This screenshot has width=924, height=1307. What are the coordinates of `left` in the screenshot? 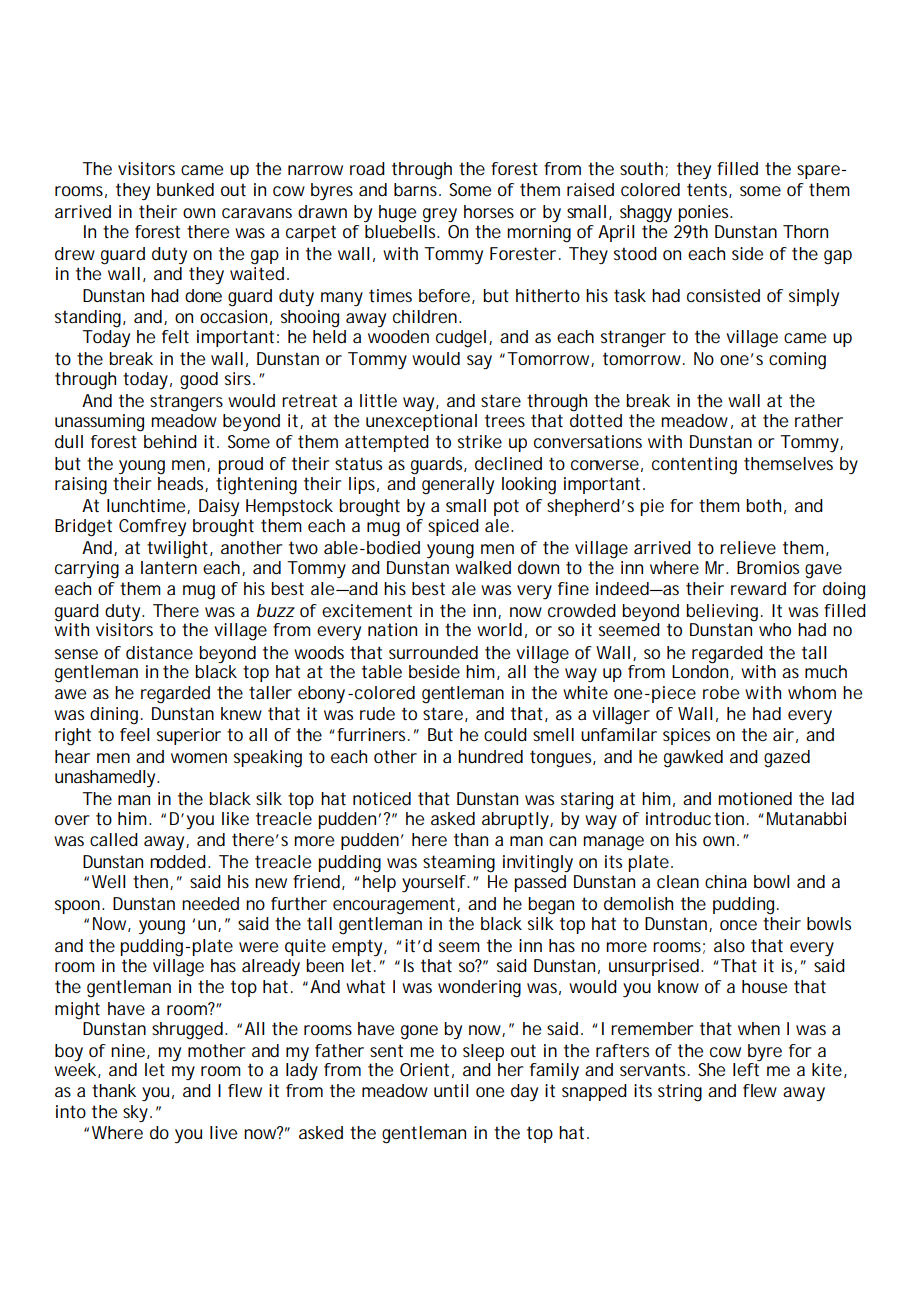 It's located at (746, 1069).
